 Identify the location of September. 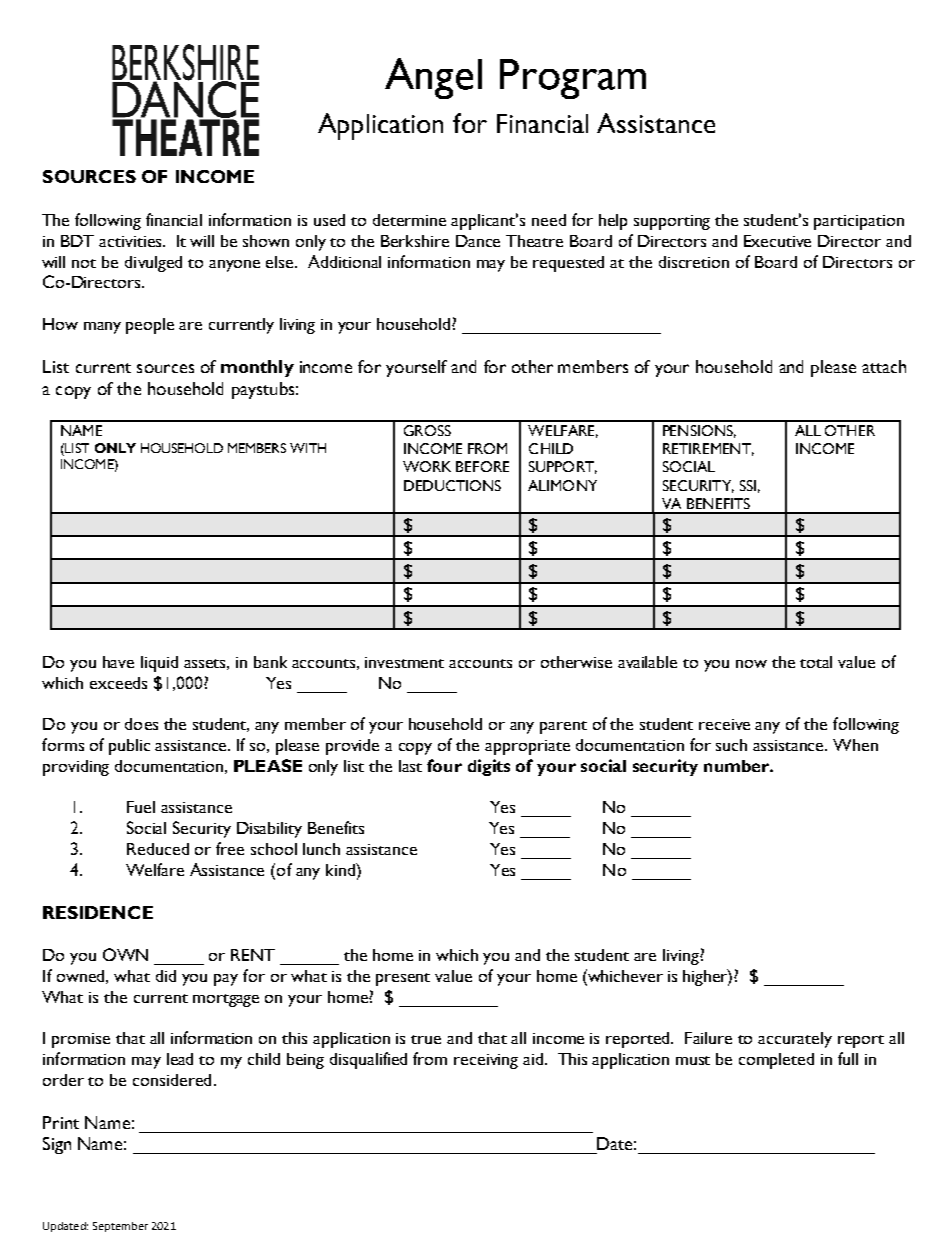
(120, 1227).
